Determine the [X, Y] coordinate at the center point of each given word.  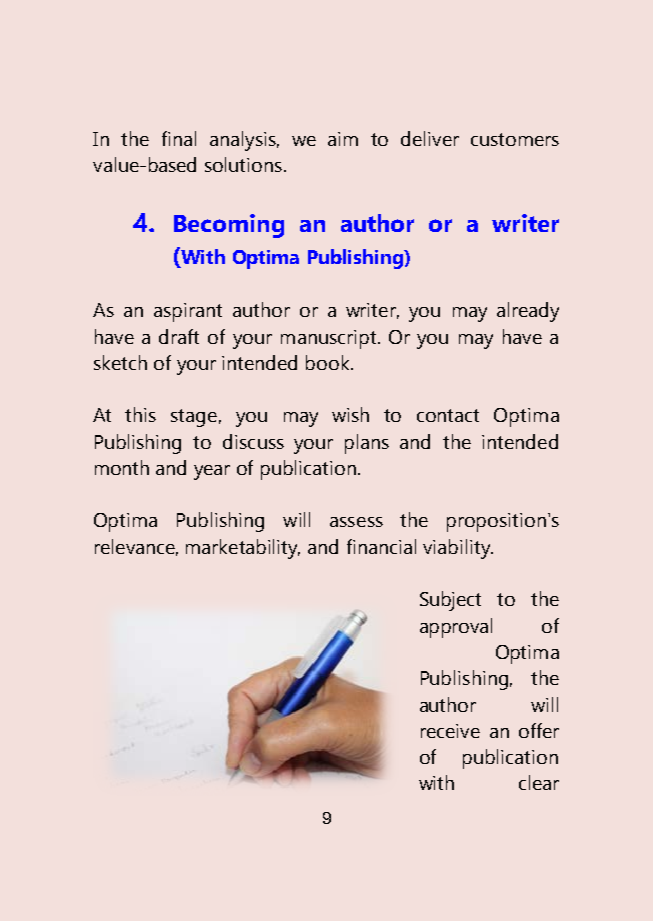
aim [343, 139]
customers [515, 139]
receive [450, 731]
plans [367, 444]
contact [448, 415]
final [179, 138]
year [212, 472]
